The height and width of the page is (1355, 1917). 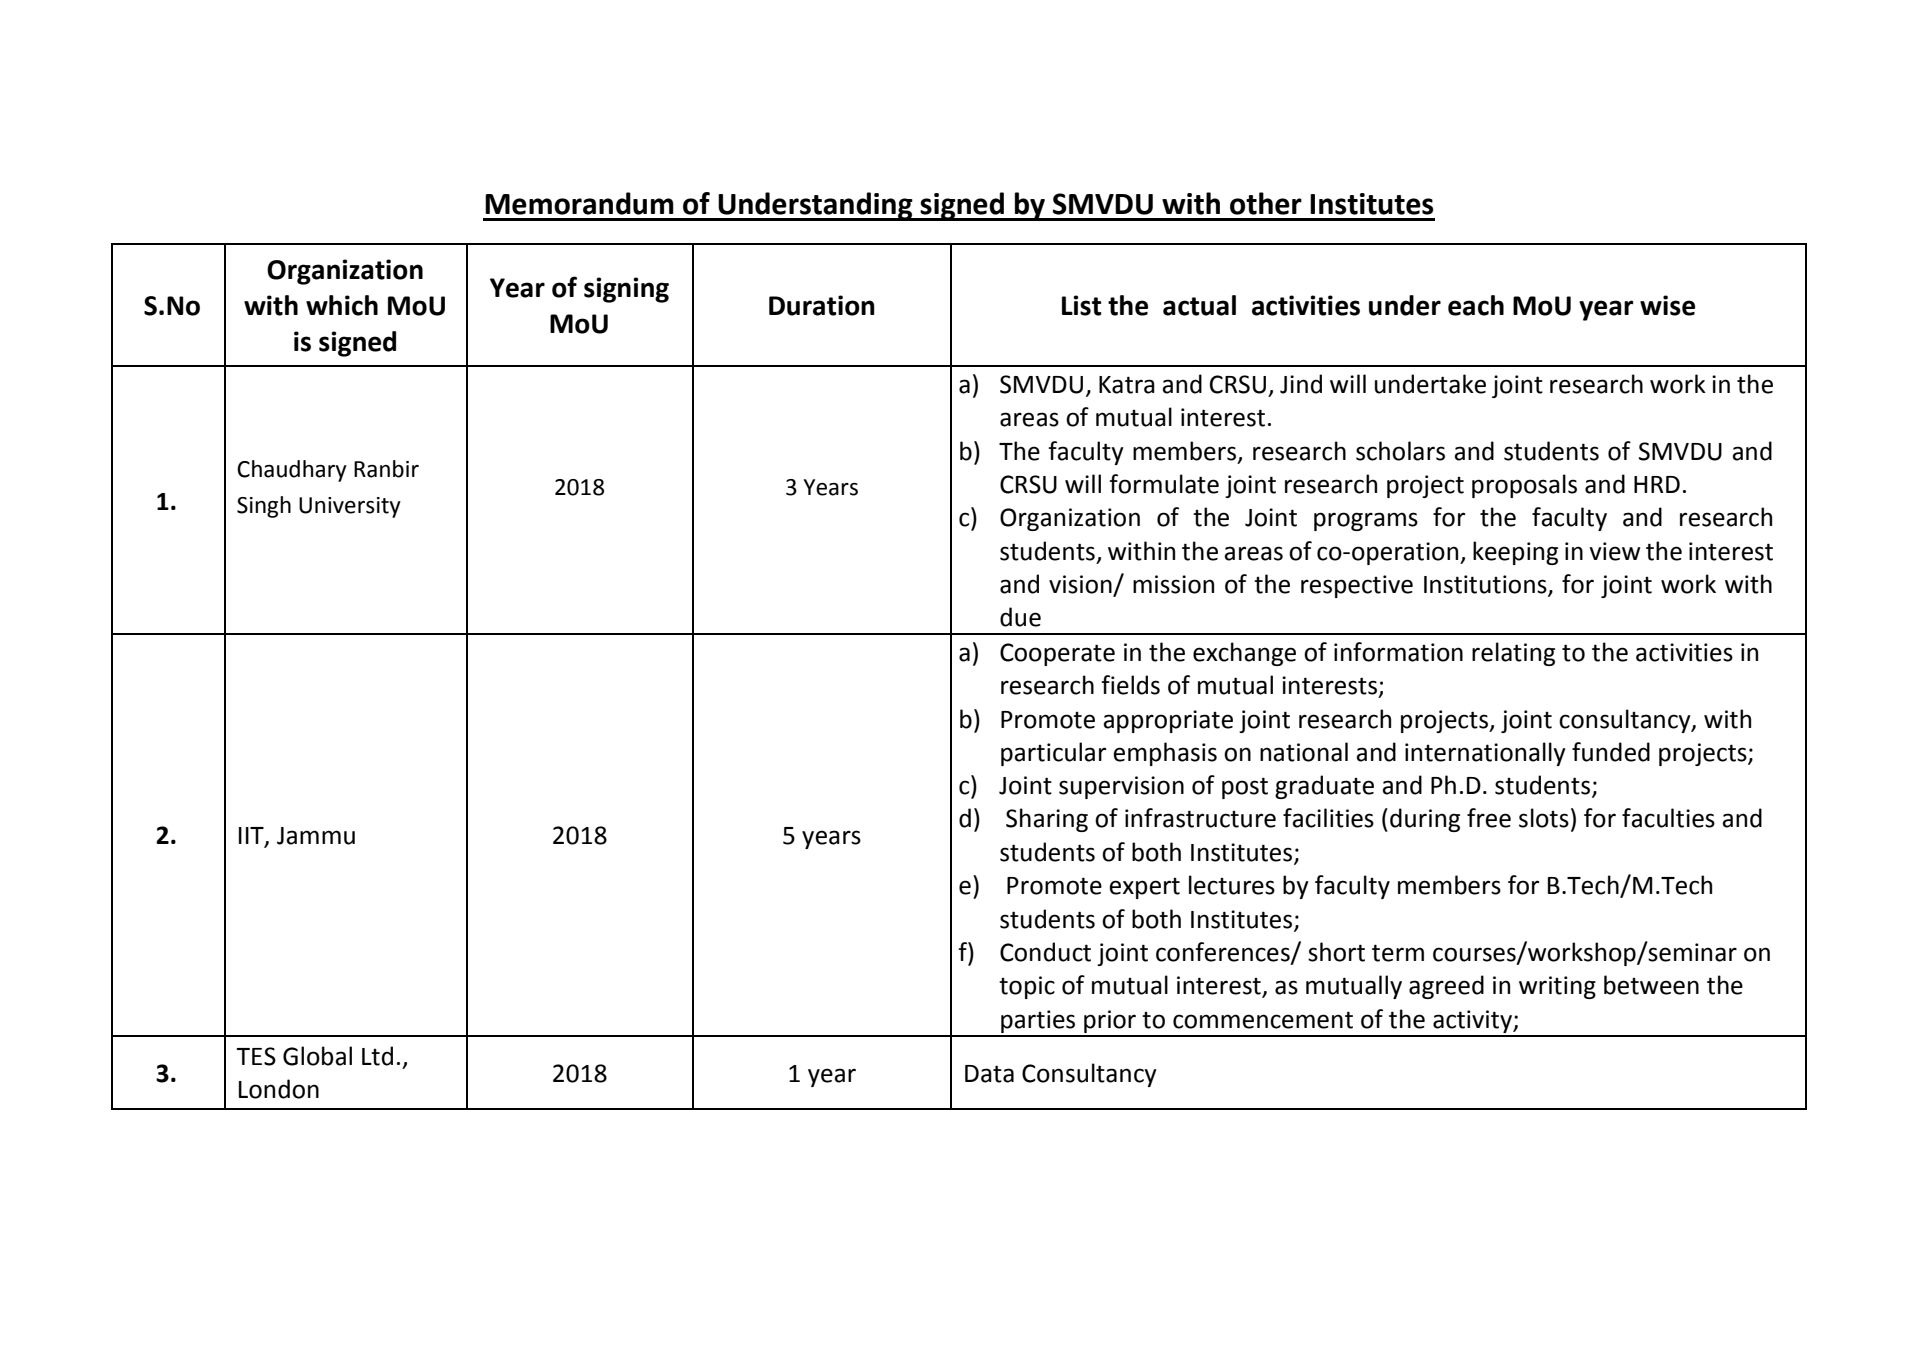 What do you see at coordinates (342, 305) in the page?
I see `which` at bounding box center [342, 305].
